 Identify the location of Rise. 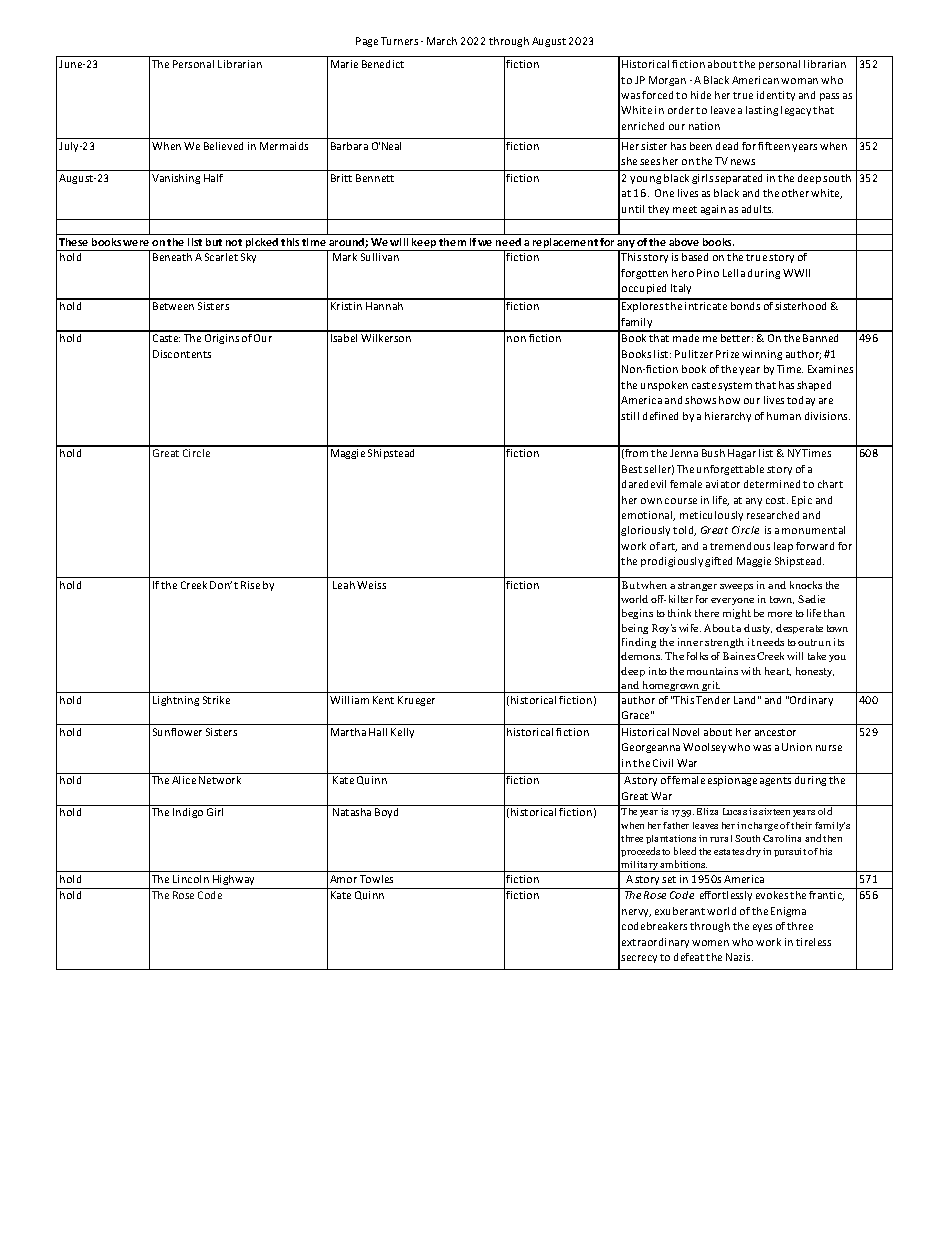
(250, 585).
